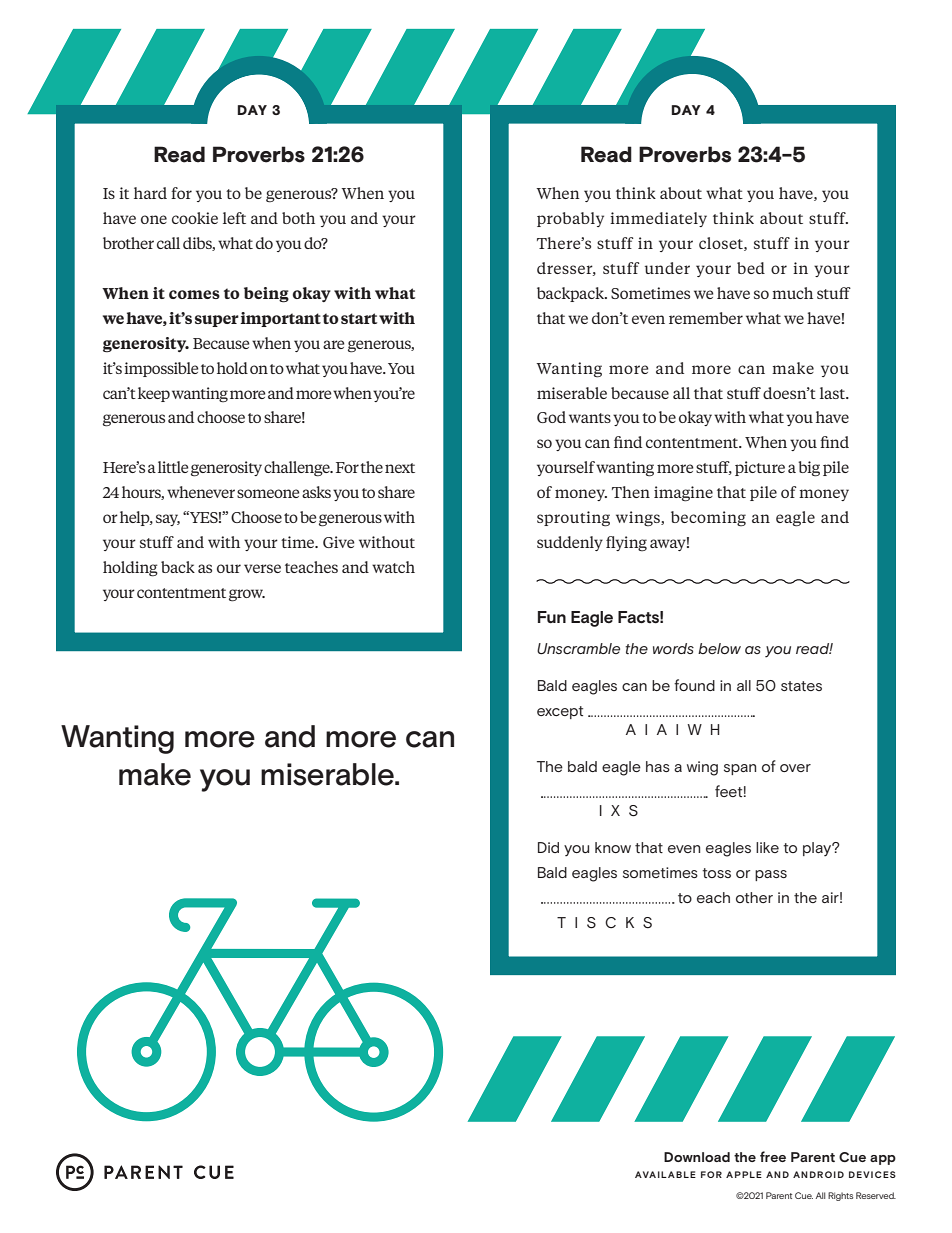  Describe the element at coordinates (560, 712) in the screenshot. I see `except` at that location.
